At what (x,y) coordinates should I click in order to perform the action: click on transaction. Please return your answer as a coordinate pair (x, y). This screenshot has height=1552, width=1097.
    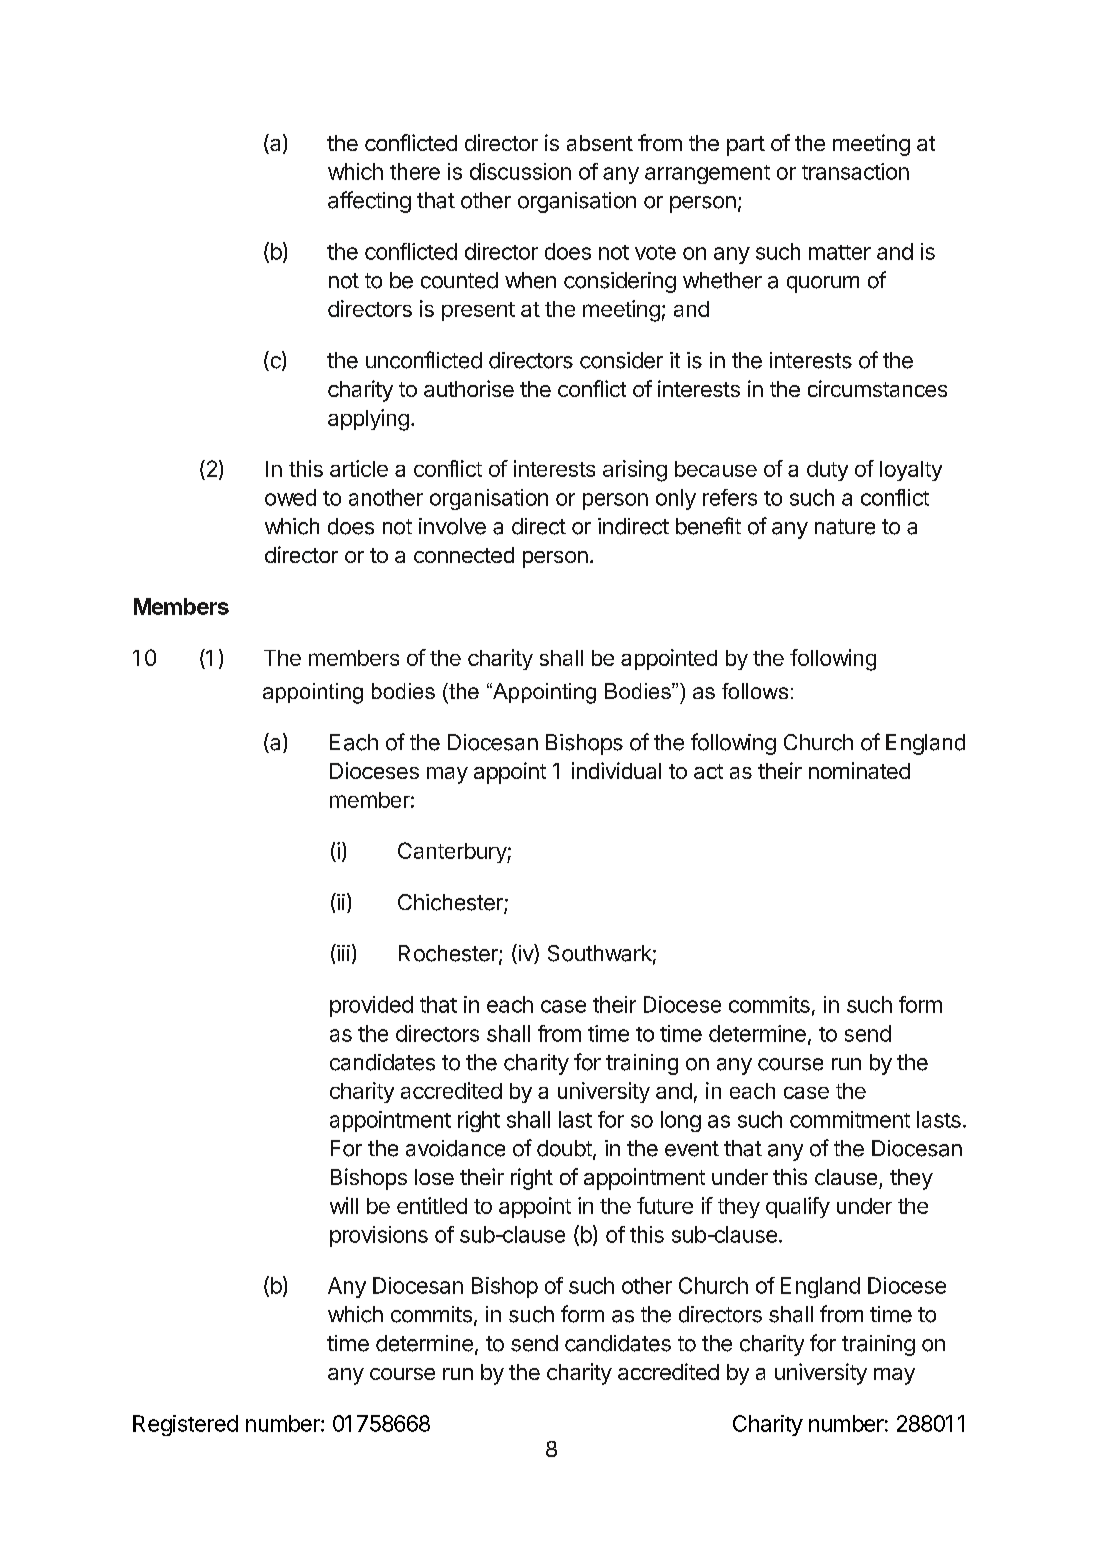
    Looking at the image, I should click on (855, 171).
